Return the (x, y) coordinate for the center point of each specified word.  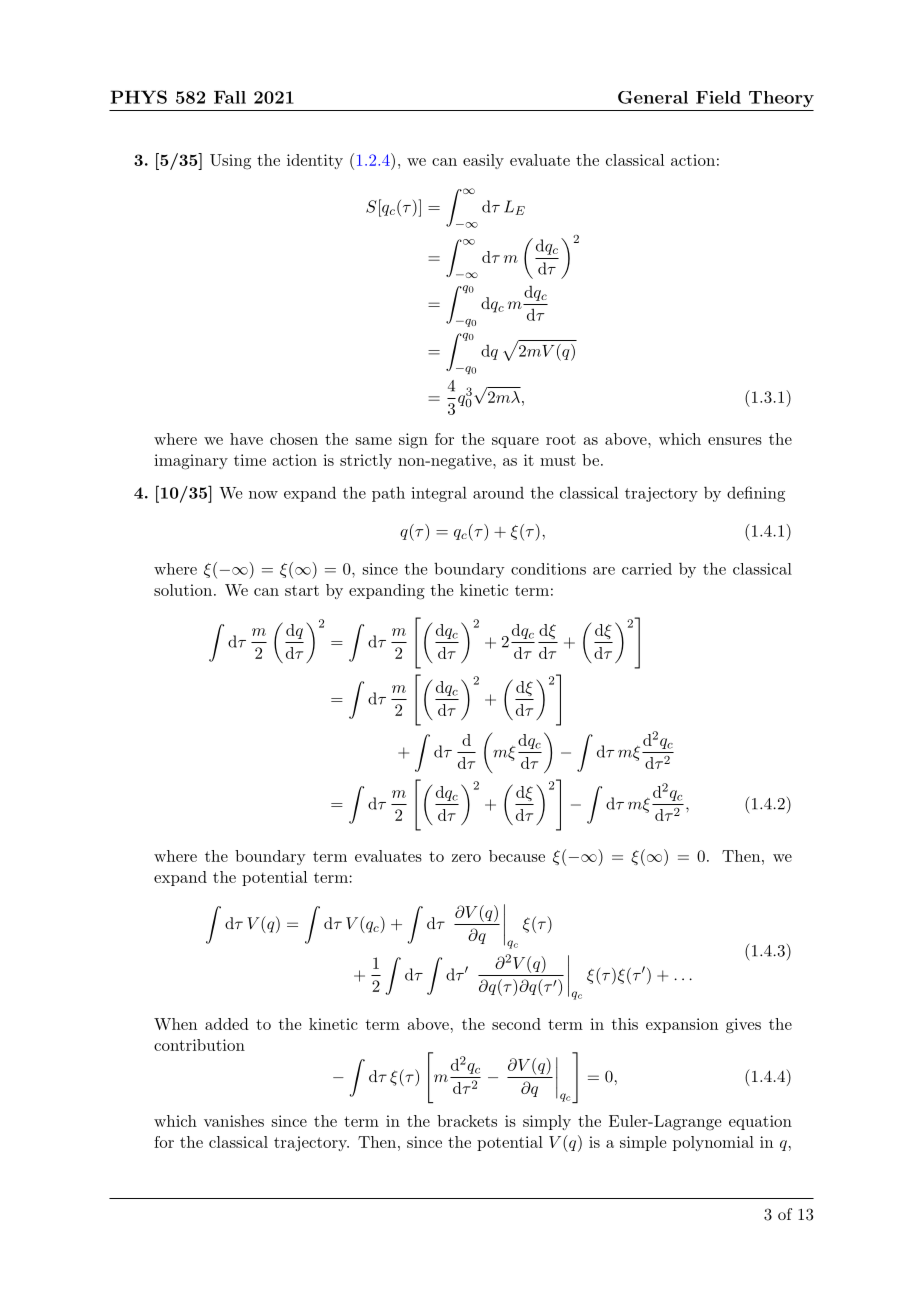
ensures (735, 441)
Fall (230, 97)
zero (466, 858)
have (246, 439)
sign (413, 441)
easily (483, 161)
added (227, 1024)
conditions (548, 569)
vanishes (234, 1121)
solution (183, 590)
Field (718, 97)
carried (647, 569)
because (517, 856)
